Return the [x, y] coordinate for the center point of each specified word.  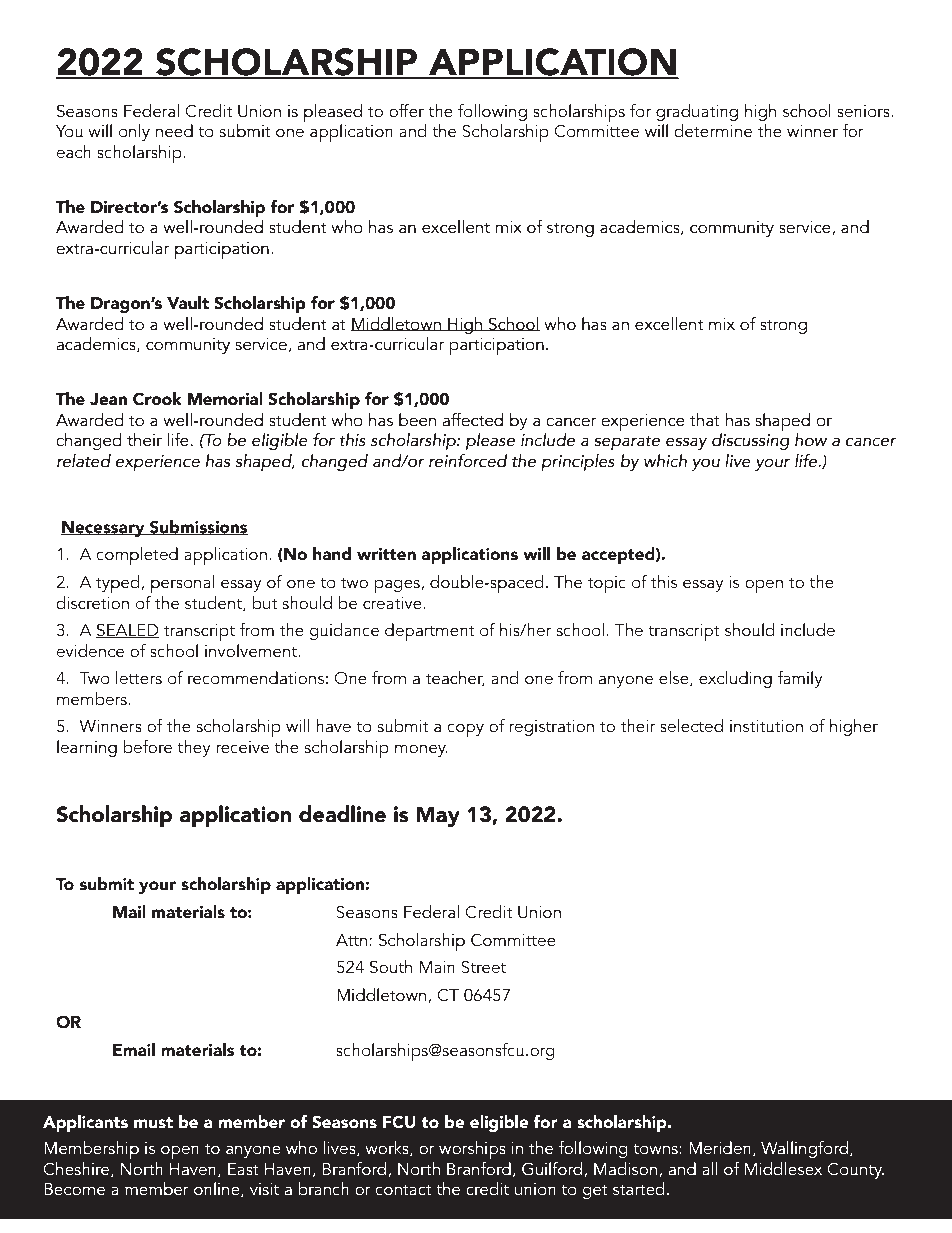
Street [483, 967]
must [153, 1123]
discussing [751, 441]
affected [473, 420]
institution [766, 726]
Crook [157, 399]
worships [472, 1150]
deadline [342, 814]
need [174, 131]
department [429, 632]
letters [139, 678]
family [800, 679]
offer [406, 111]
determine [713, 131]
